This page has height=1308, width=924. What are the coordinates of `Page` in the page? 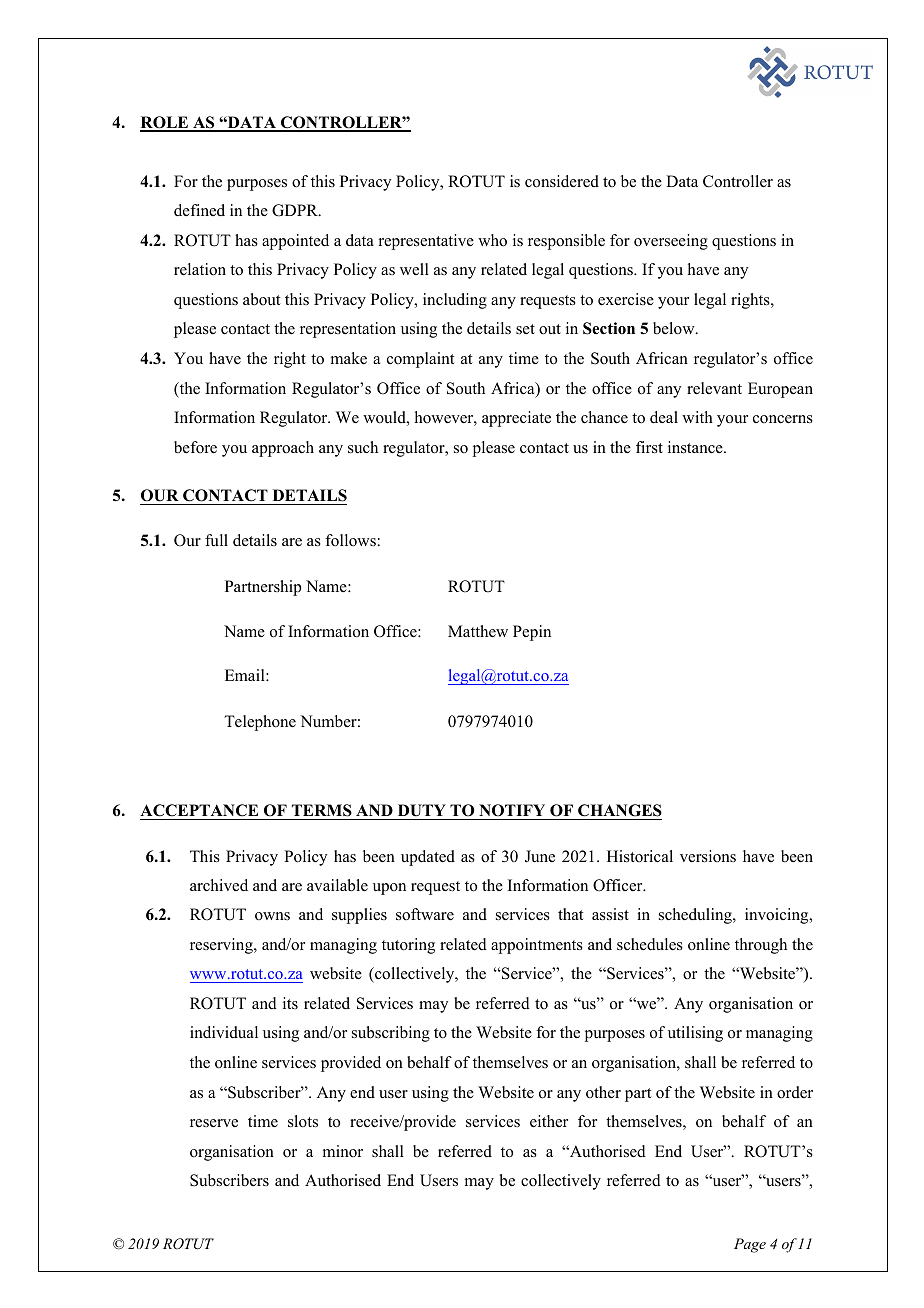 It's located at (750, 1245).
